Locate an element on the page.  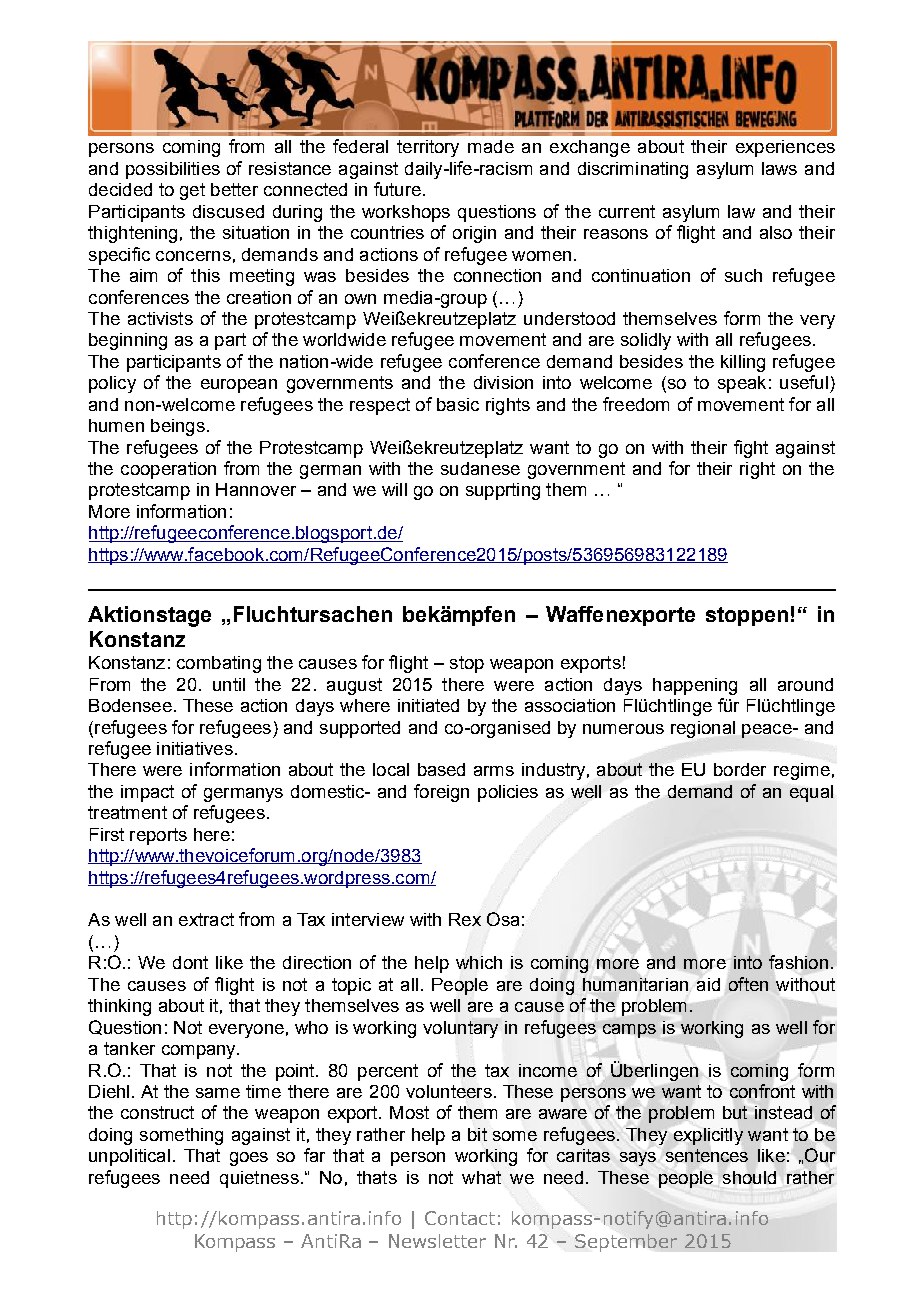
get is located at coordinates (192, 191).
